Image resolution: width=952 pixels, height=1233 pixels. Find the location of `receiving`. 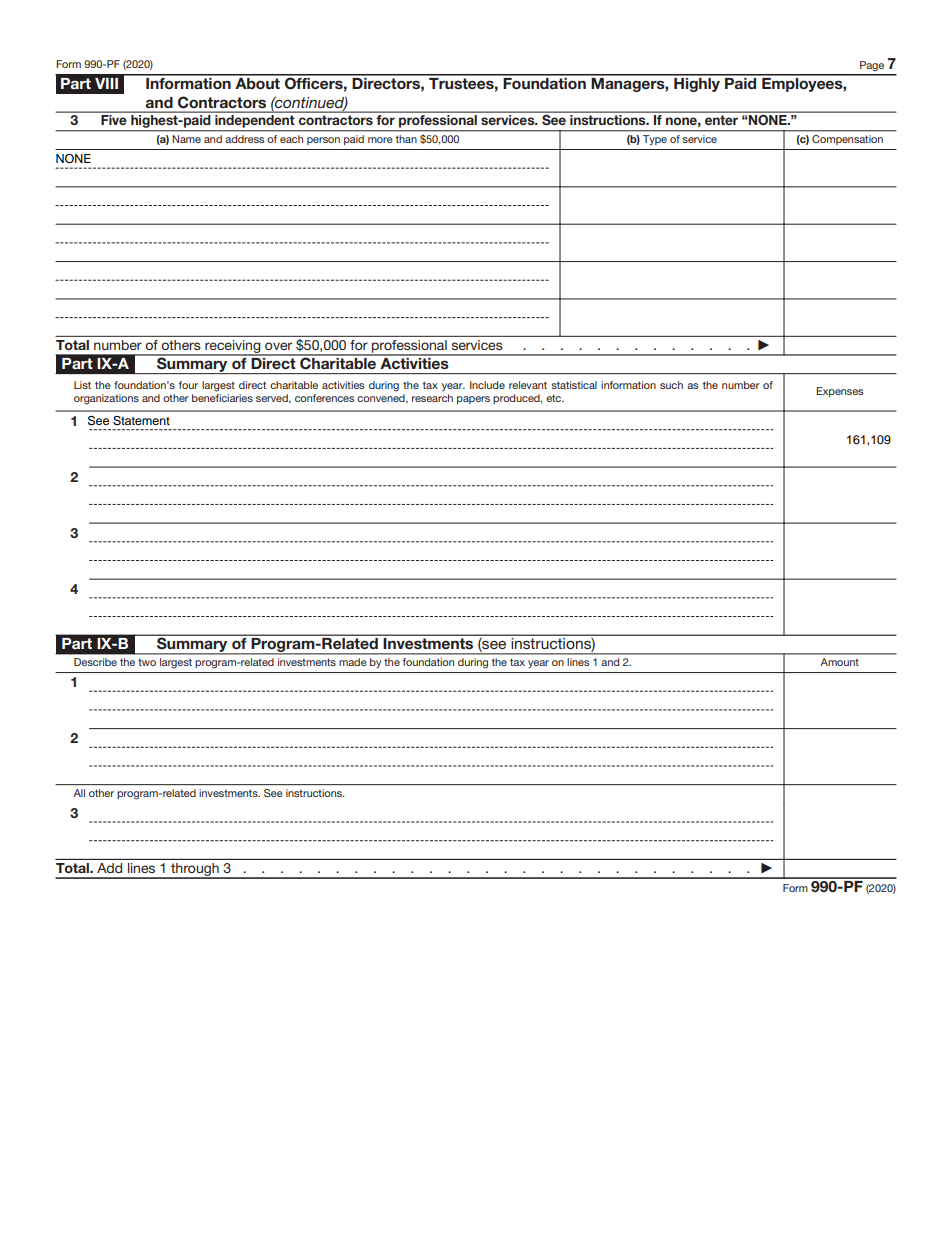

receiving is located at coordinates (233, 348).
